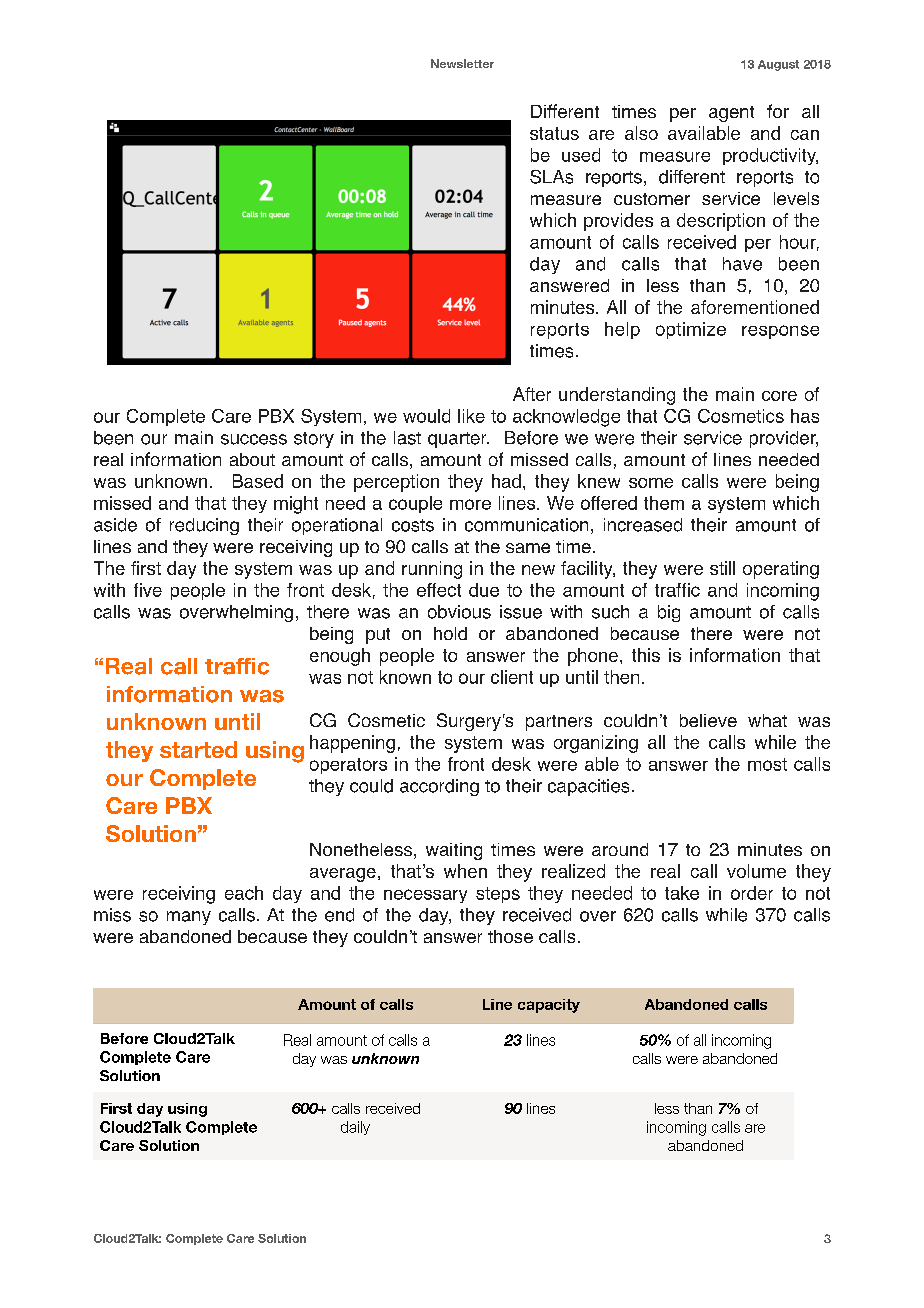 The width and height of the image is (924, 1308). What do you see at coordinates (549, 1006) in the image?
I see `capacity` at bounding box center [549, 1006].
